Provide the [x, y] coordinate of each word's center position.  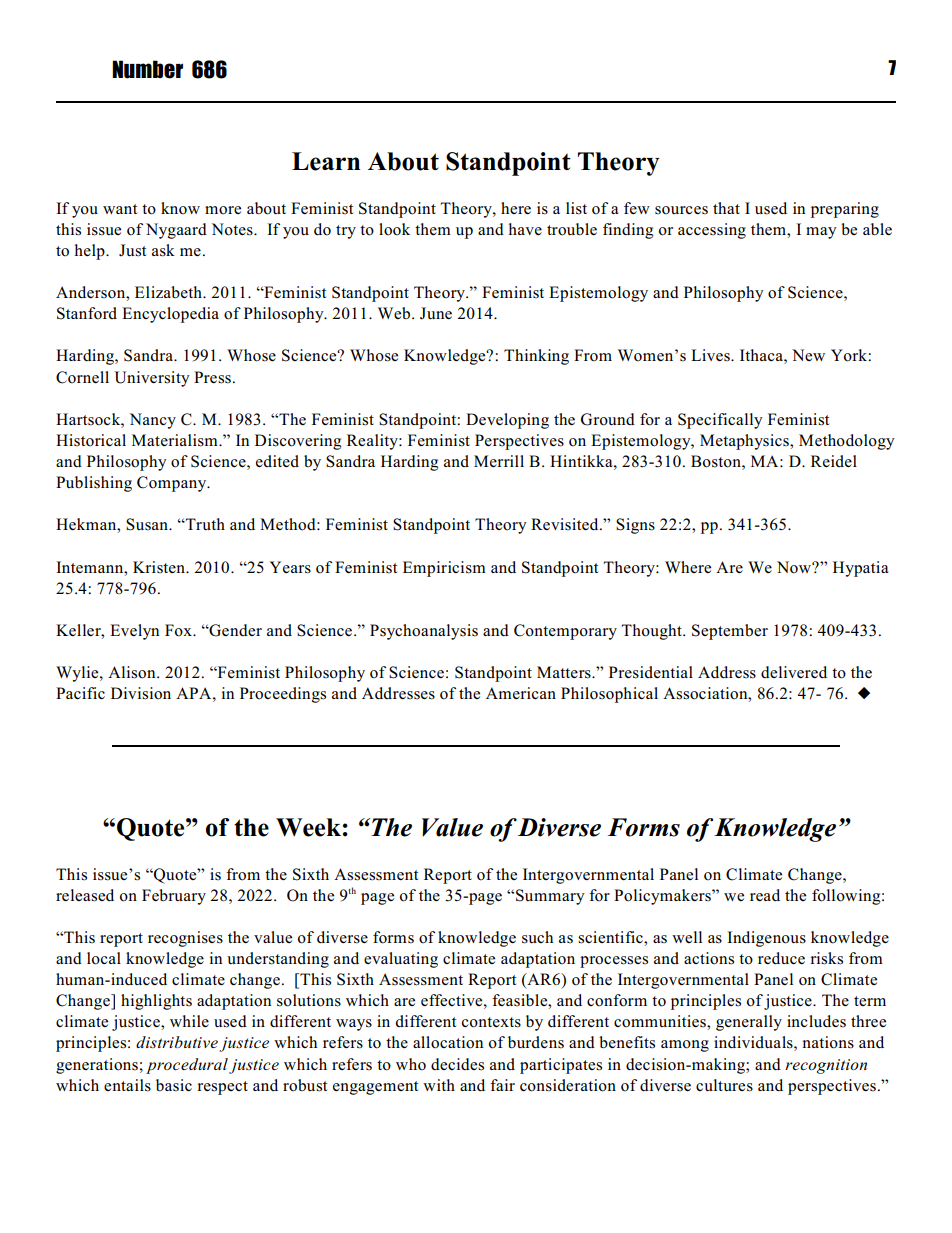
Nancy [152, 421]
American [521, 693]
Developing [507, 421]
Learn [326, 161]
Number [147, 69]
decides [457, 1064]
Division [141, 693]
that [726, 208]
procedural [187, 1066]
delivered [794, 672]
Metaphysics [745, 442]
